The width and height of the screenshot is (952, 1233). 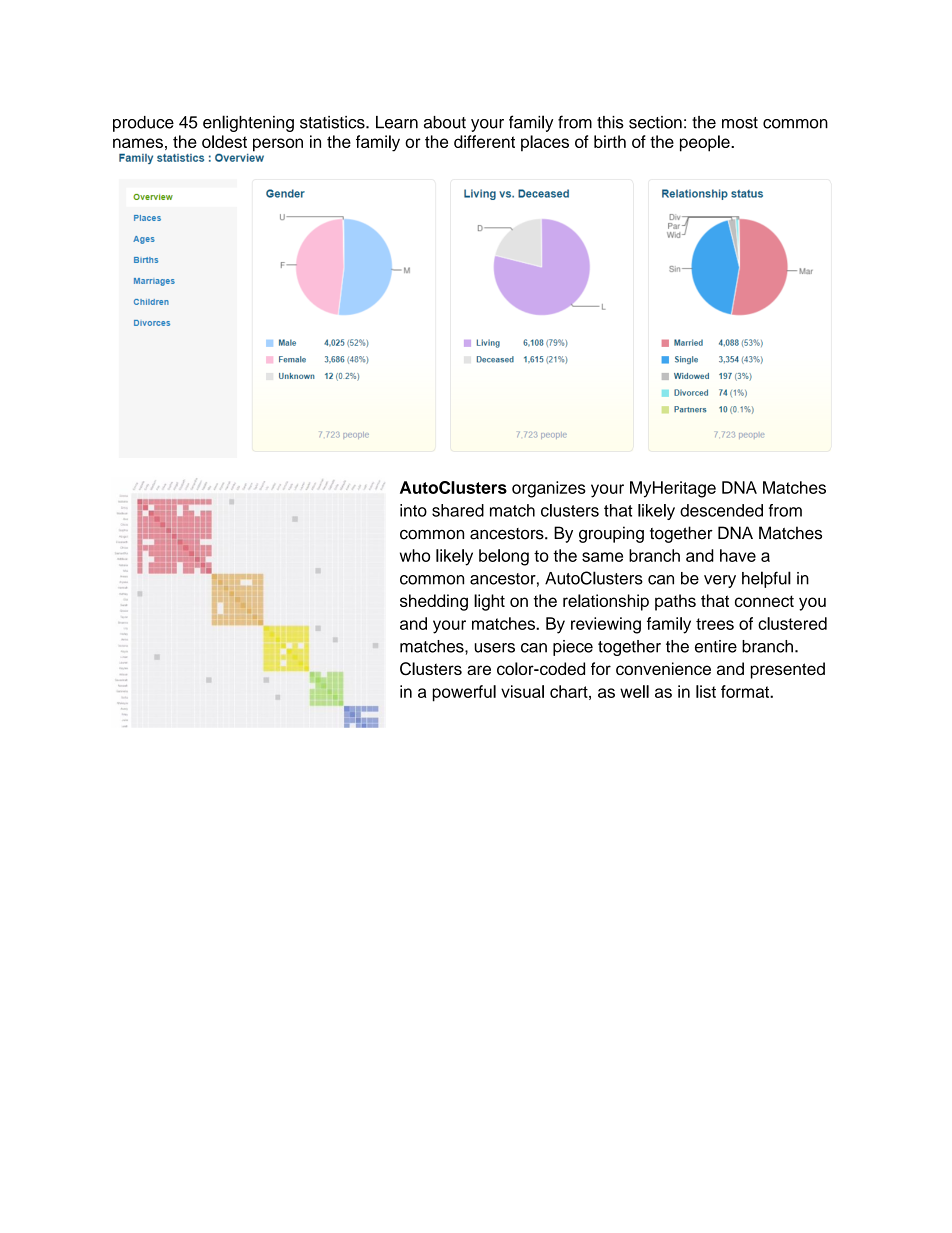 I want to click on people, so click(x=706, y=143).
